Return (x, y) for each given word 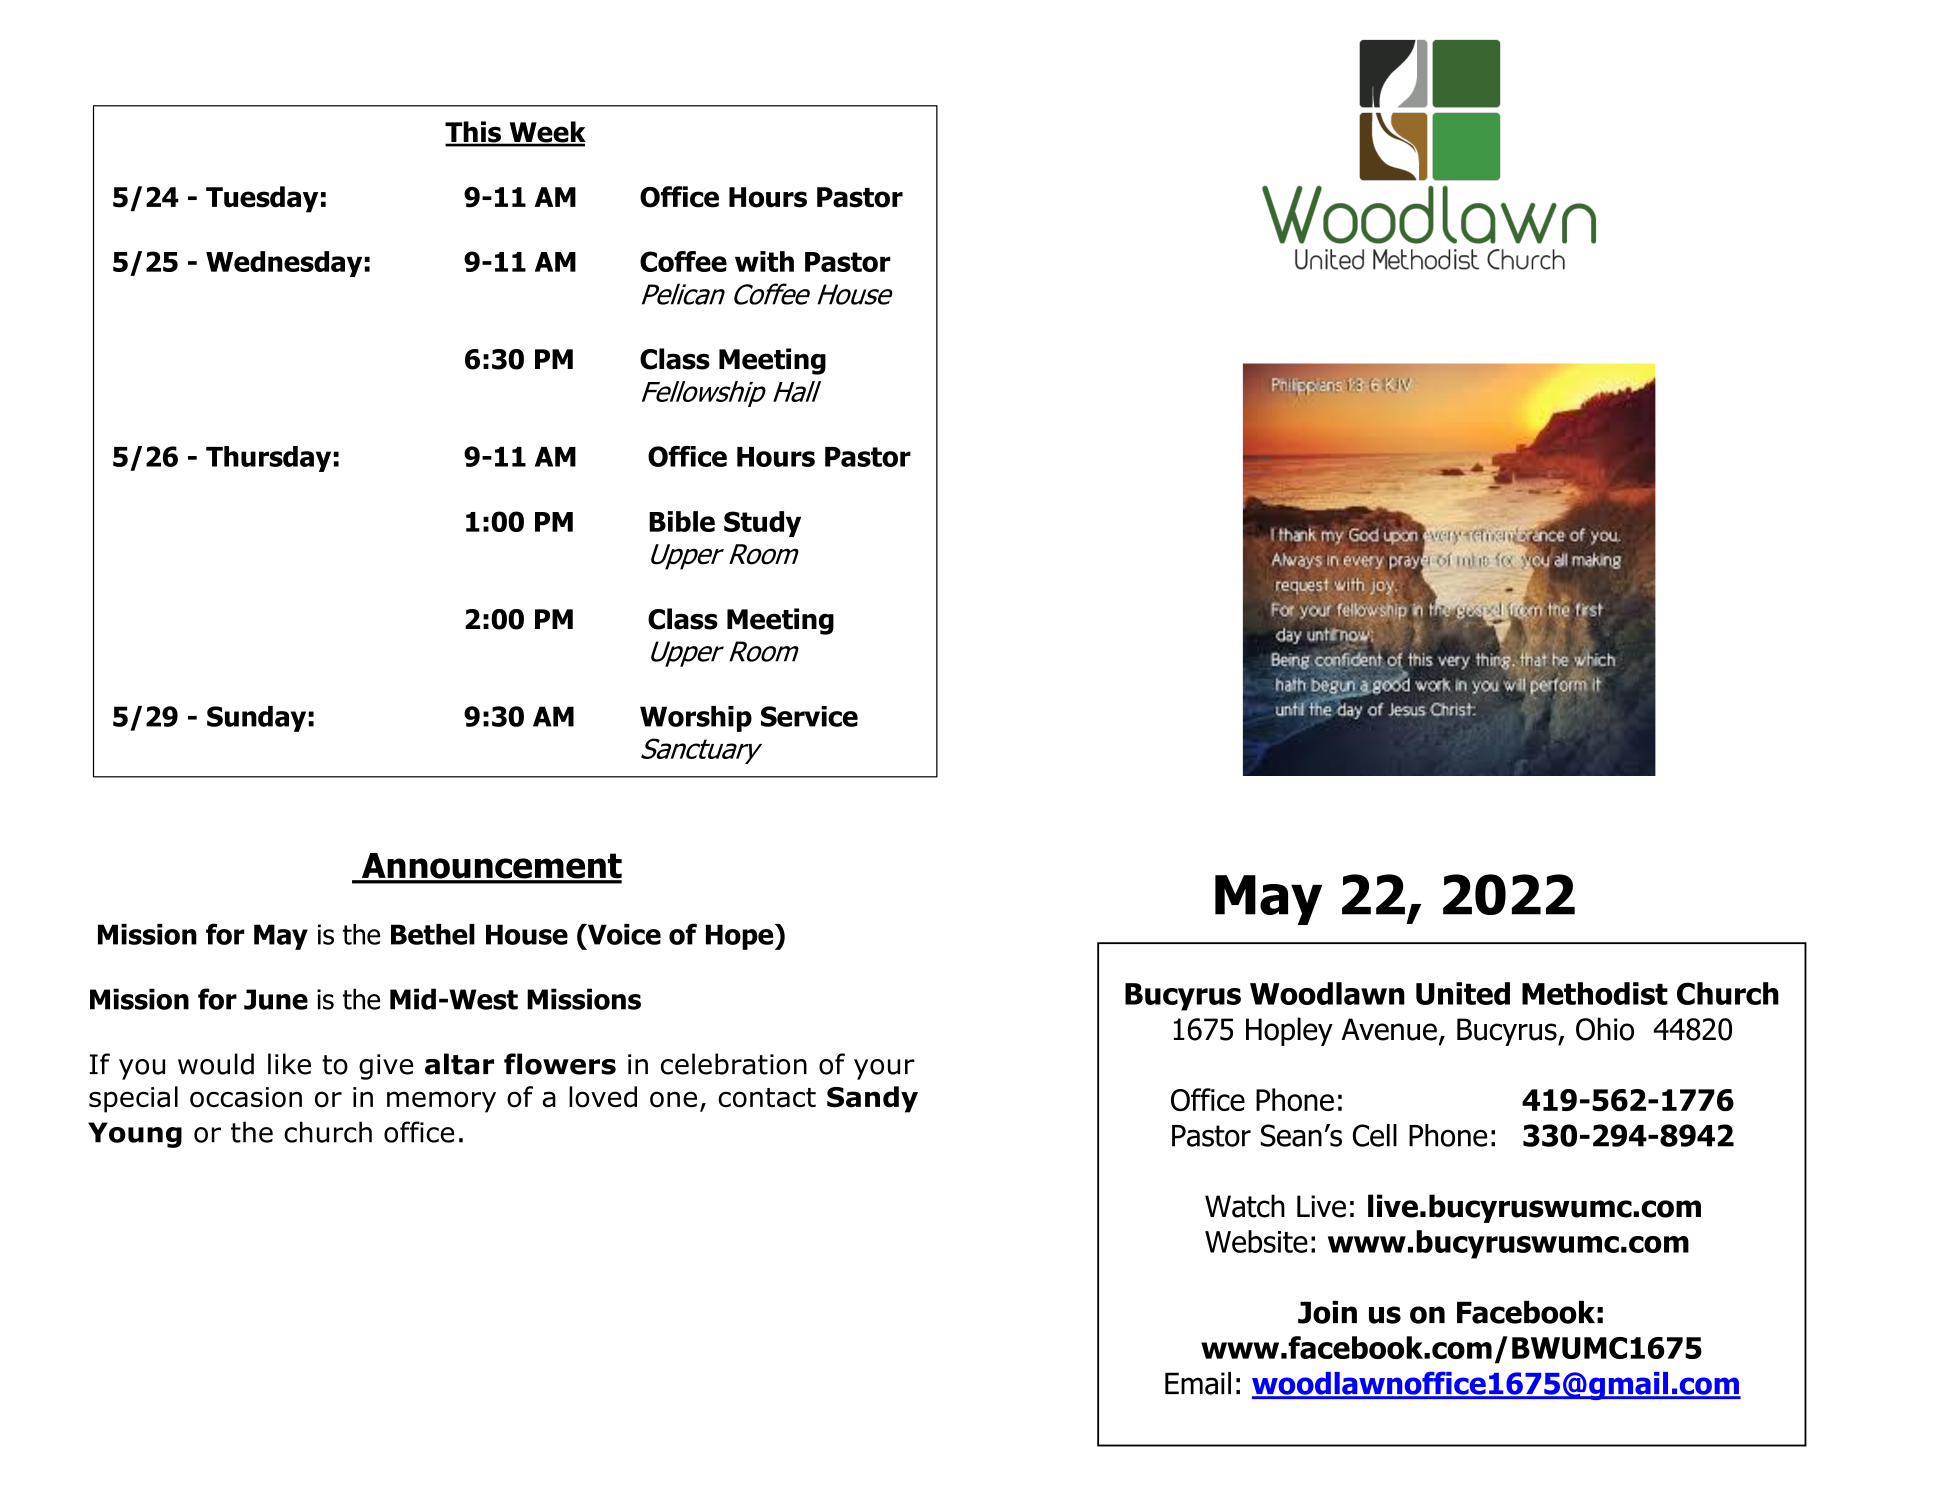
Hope (741, 937)
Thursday (268, 459)
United (1463, 993)
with (764, 261)
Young (135, 1135)
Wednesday (284, 264)
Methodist (1595, 993)
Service (809, 716)
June (276, 999)
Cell (1375, 1135)
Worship (696, 719)
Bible (682, 521)
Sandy (872, 1099)
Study (762, 524)
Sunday (256, 719)
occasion (246, 1097)
